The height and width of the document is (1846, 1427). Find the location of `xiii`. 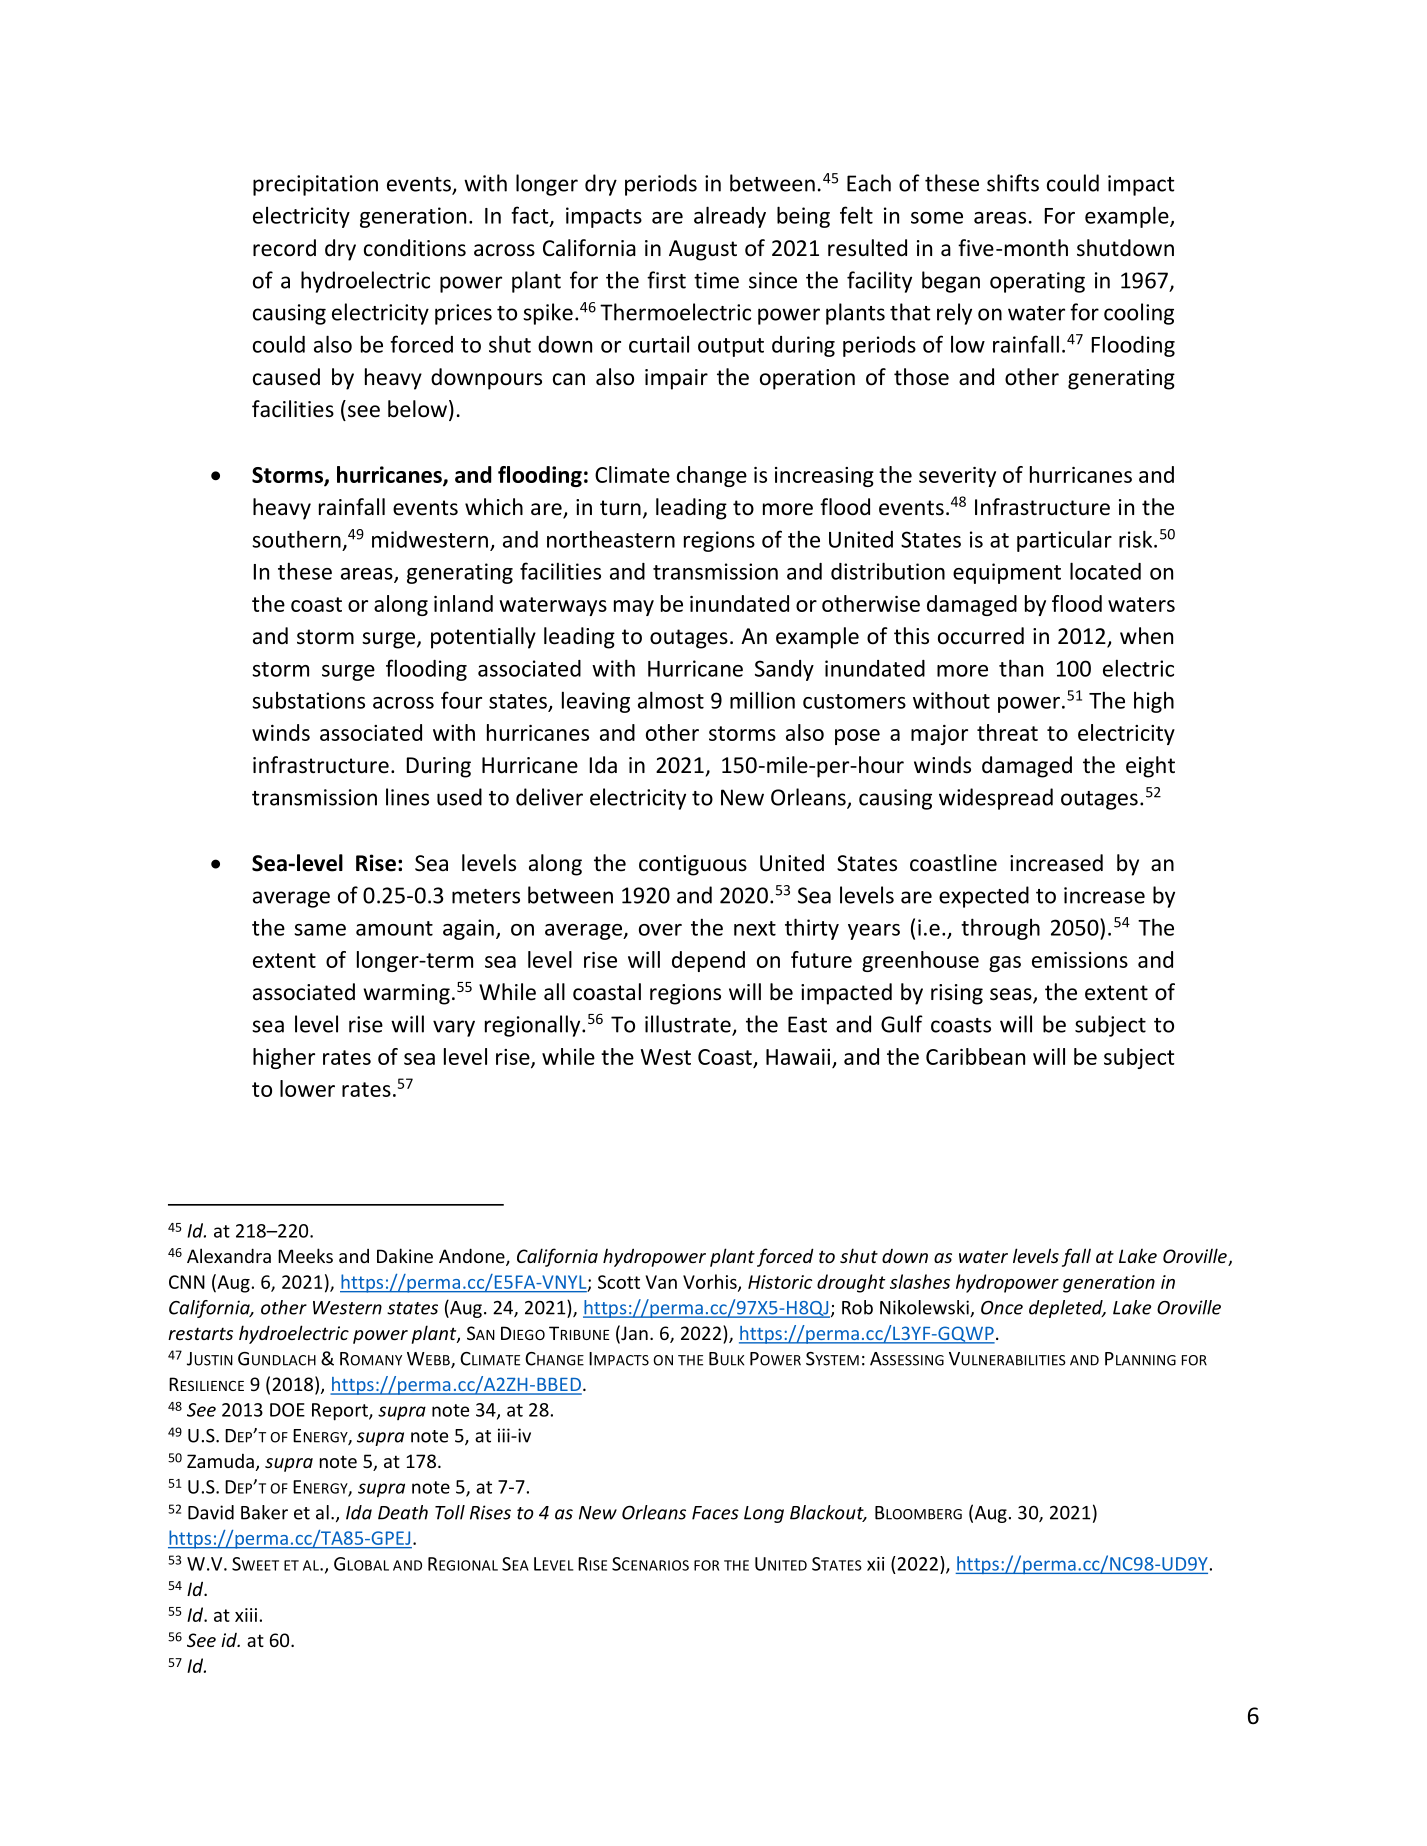

xiii is located at coordinates (246, 1615).
